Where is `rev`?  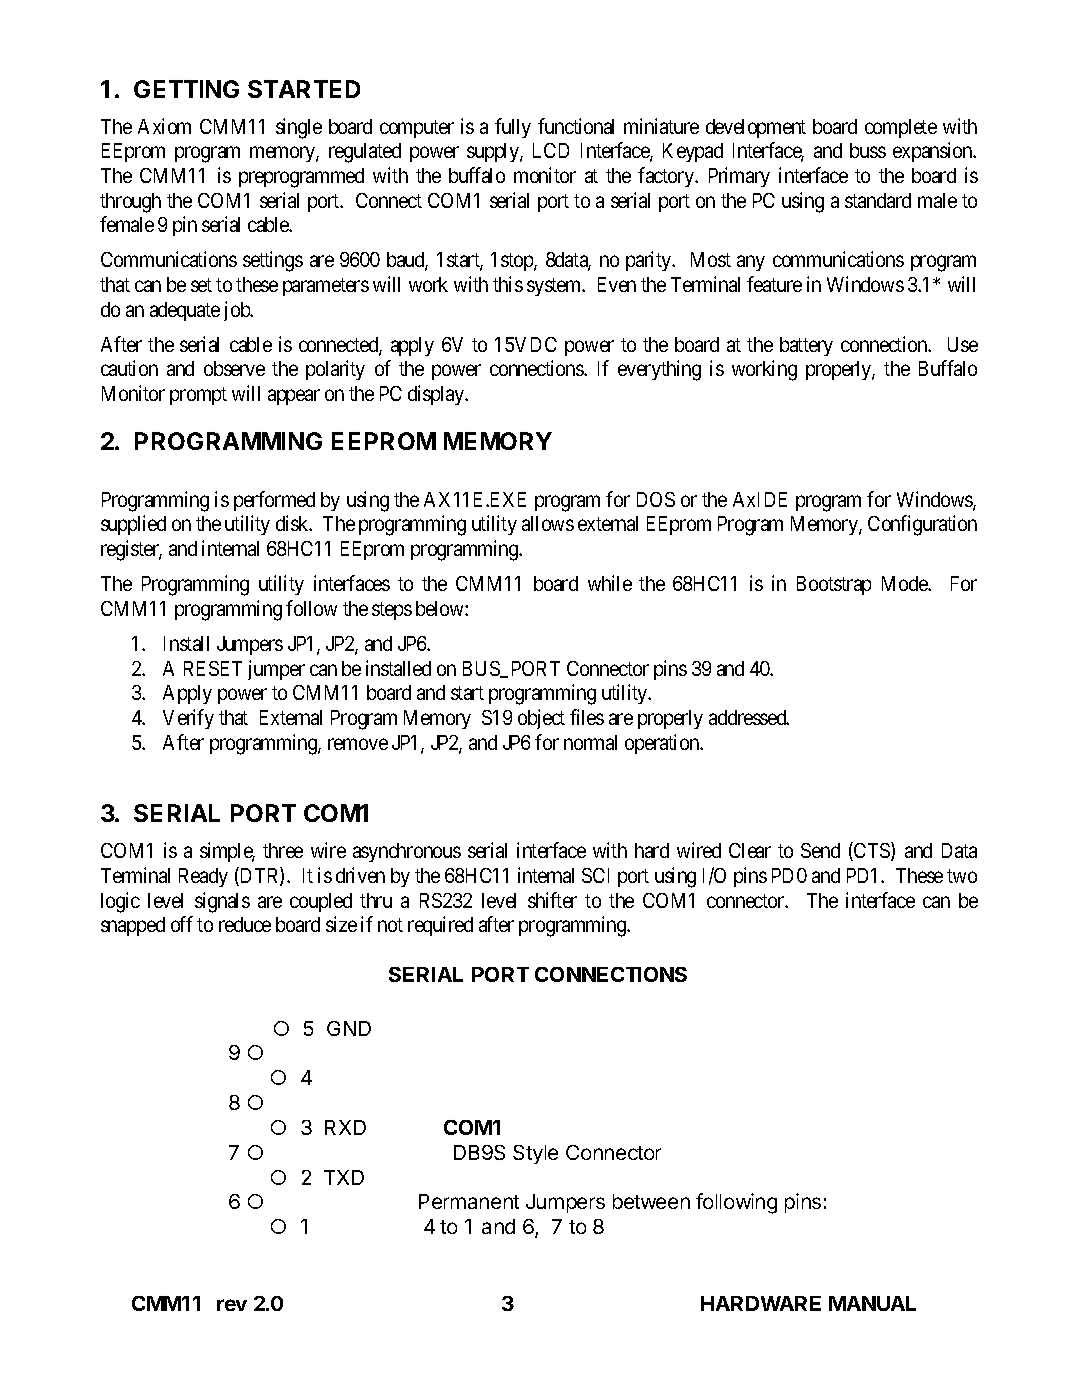 rev is located at coordinates (232, 1305).
